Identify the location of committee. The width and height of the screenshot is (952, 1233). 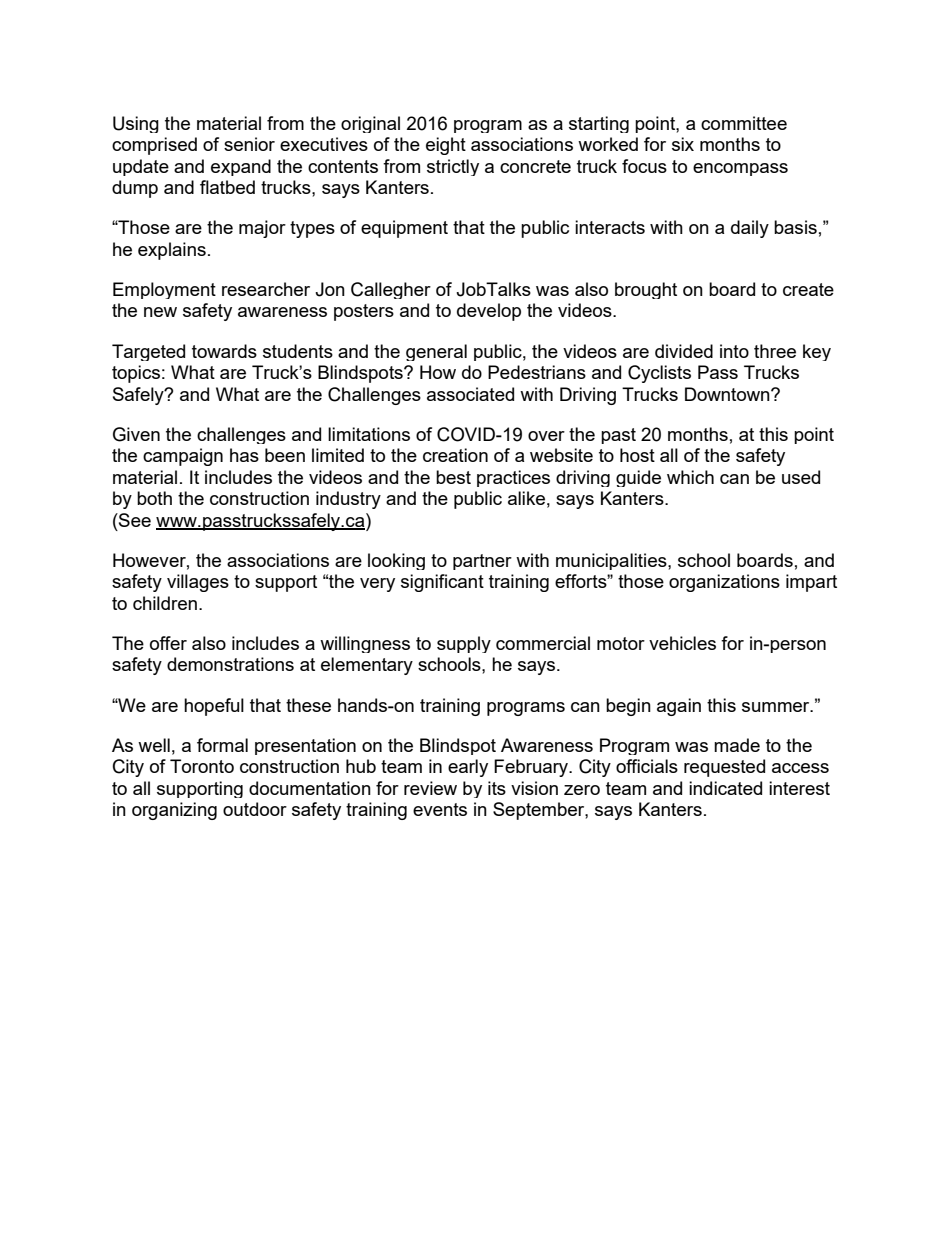
(744, 123).
